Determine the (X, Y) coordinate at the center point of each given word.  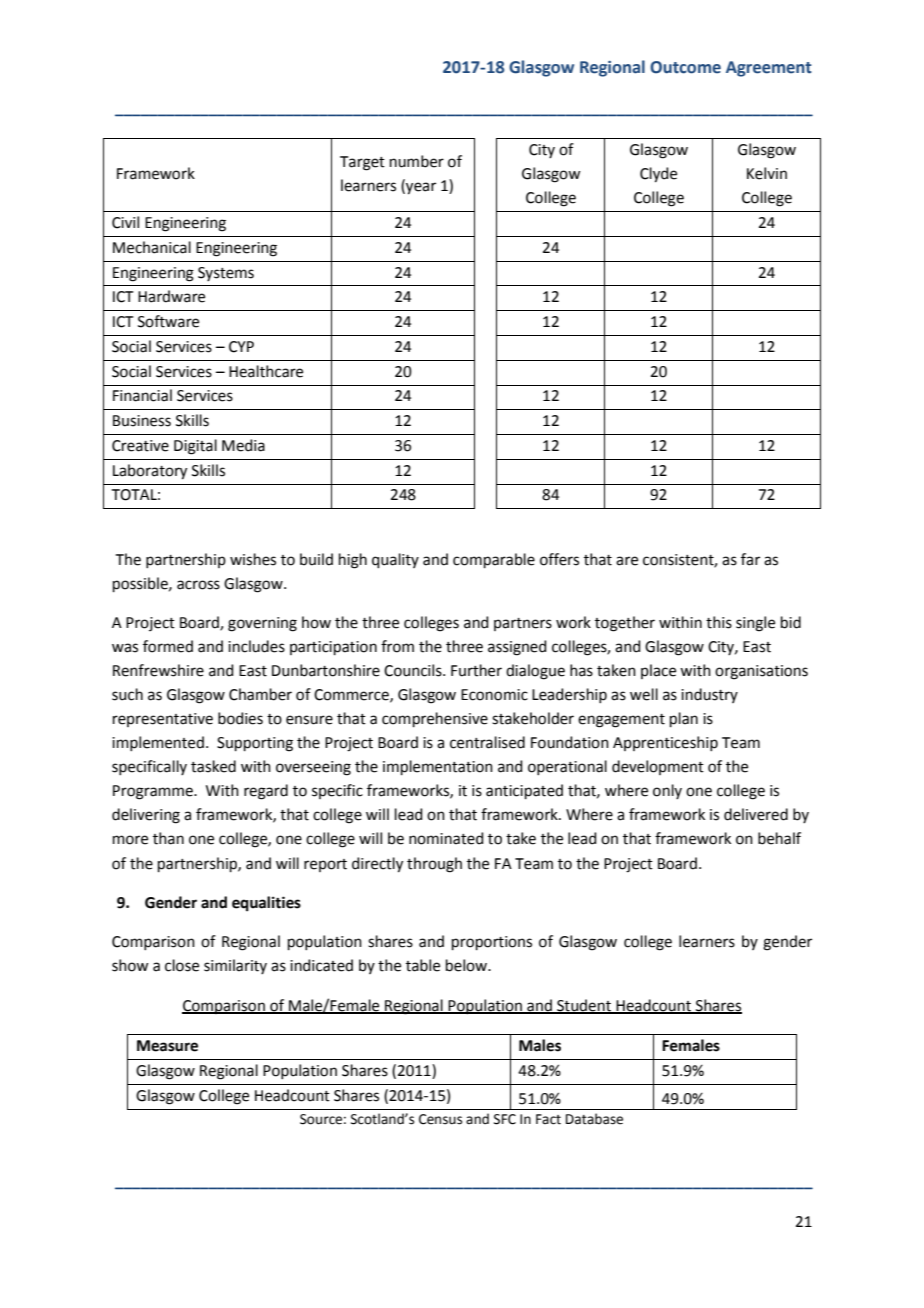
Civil (125, 222)
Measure (167, 1046)
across (198, 585)
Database (594, 1119)
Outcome (685, 67)
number (417, 161)
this (719, 622)
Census (440, 1119)
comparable (494, 560)
